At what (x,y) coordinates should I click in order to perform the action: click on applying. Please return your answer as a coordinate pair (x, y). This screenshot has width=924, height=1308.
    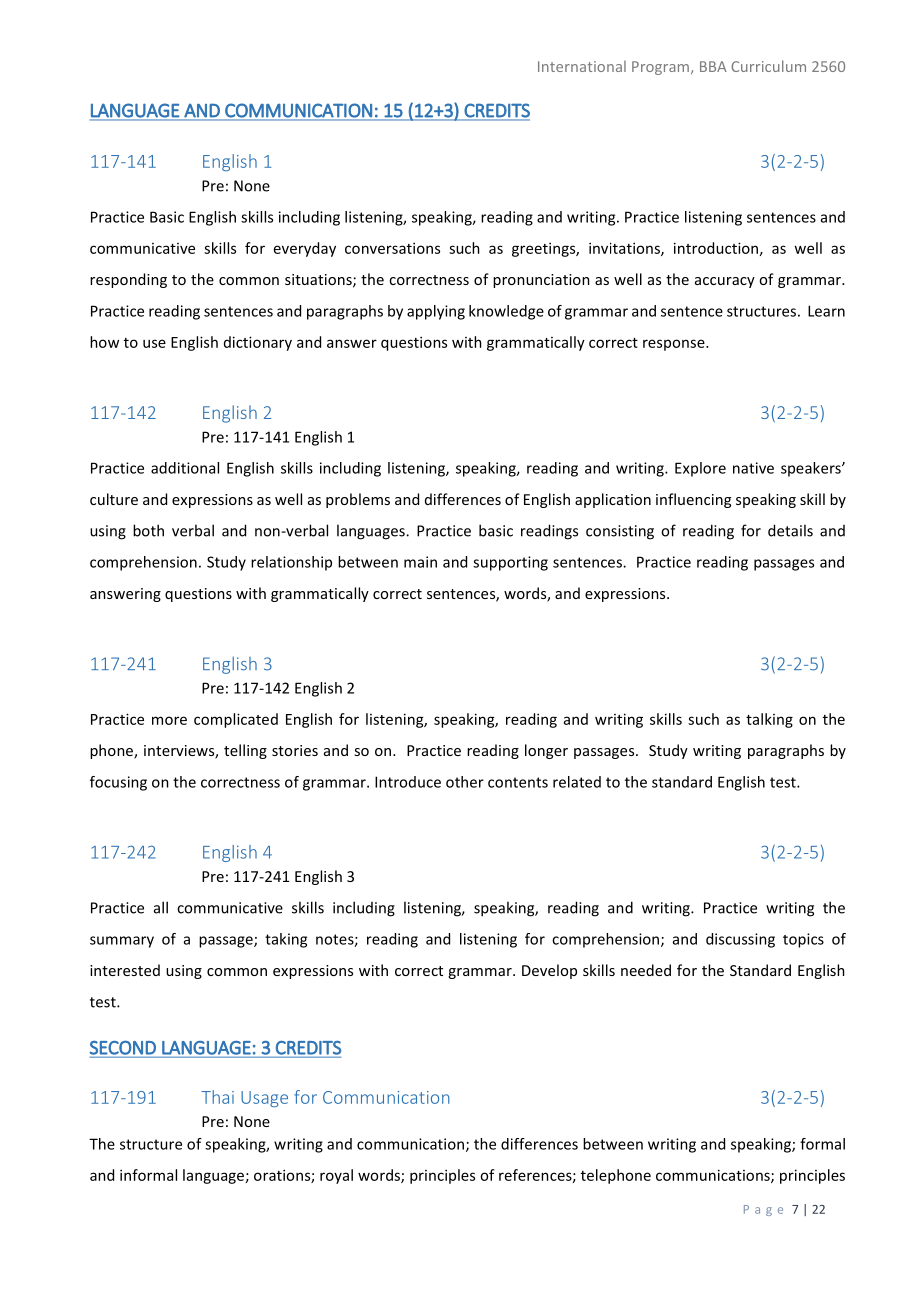
    Looking at the image, I should click on (436, 312).
